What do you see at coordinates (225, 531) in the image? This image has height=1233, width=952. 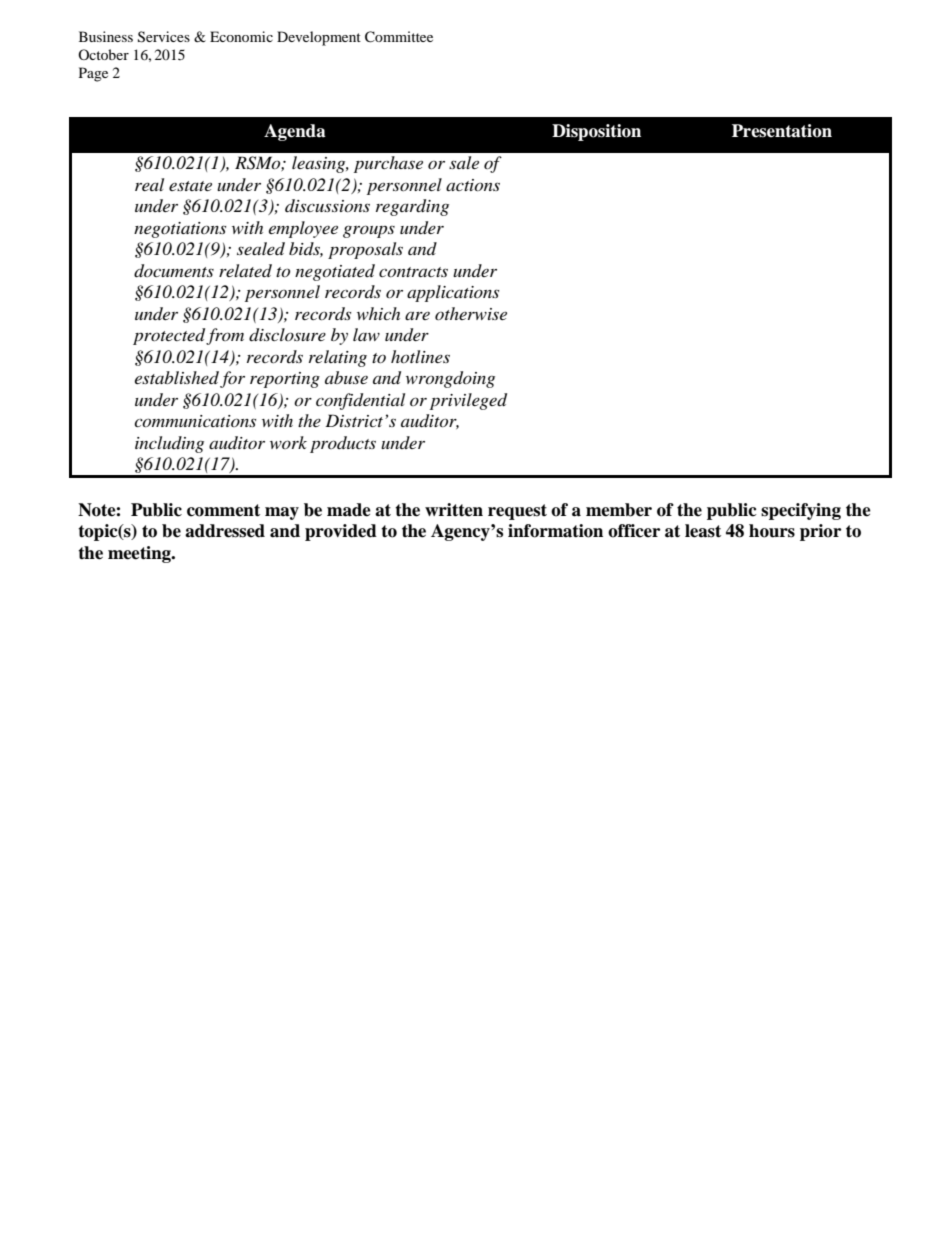 I see `addressed` at bounding box center [225, 531].
